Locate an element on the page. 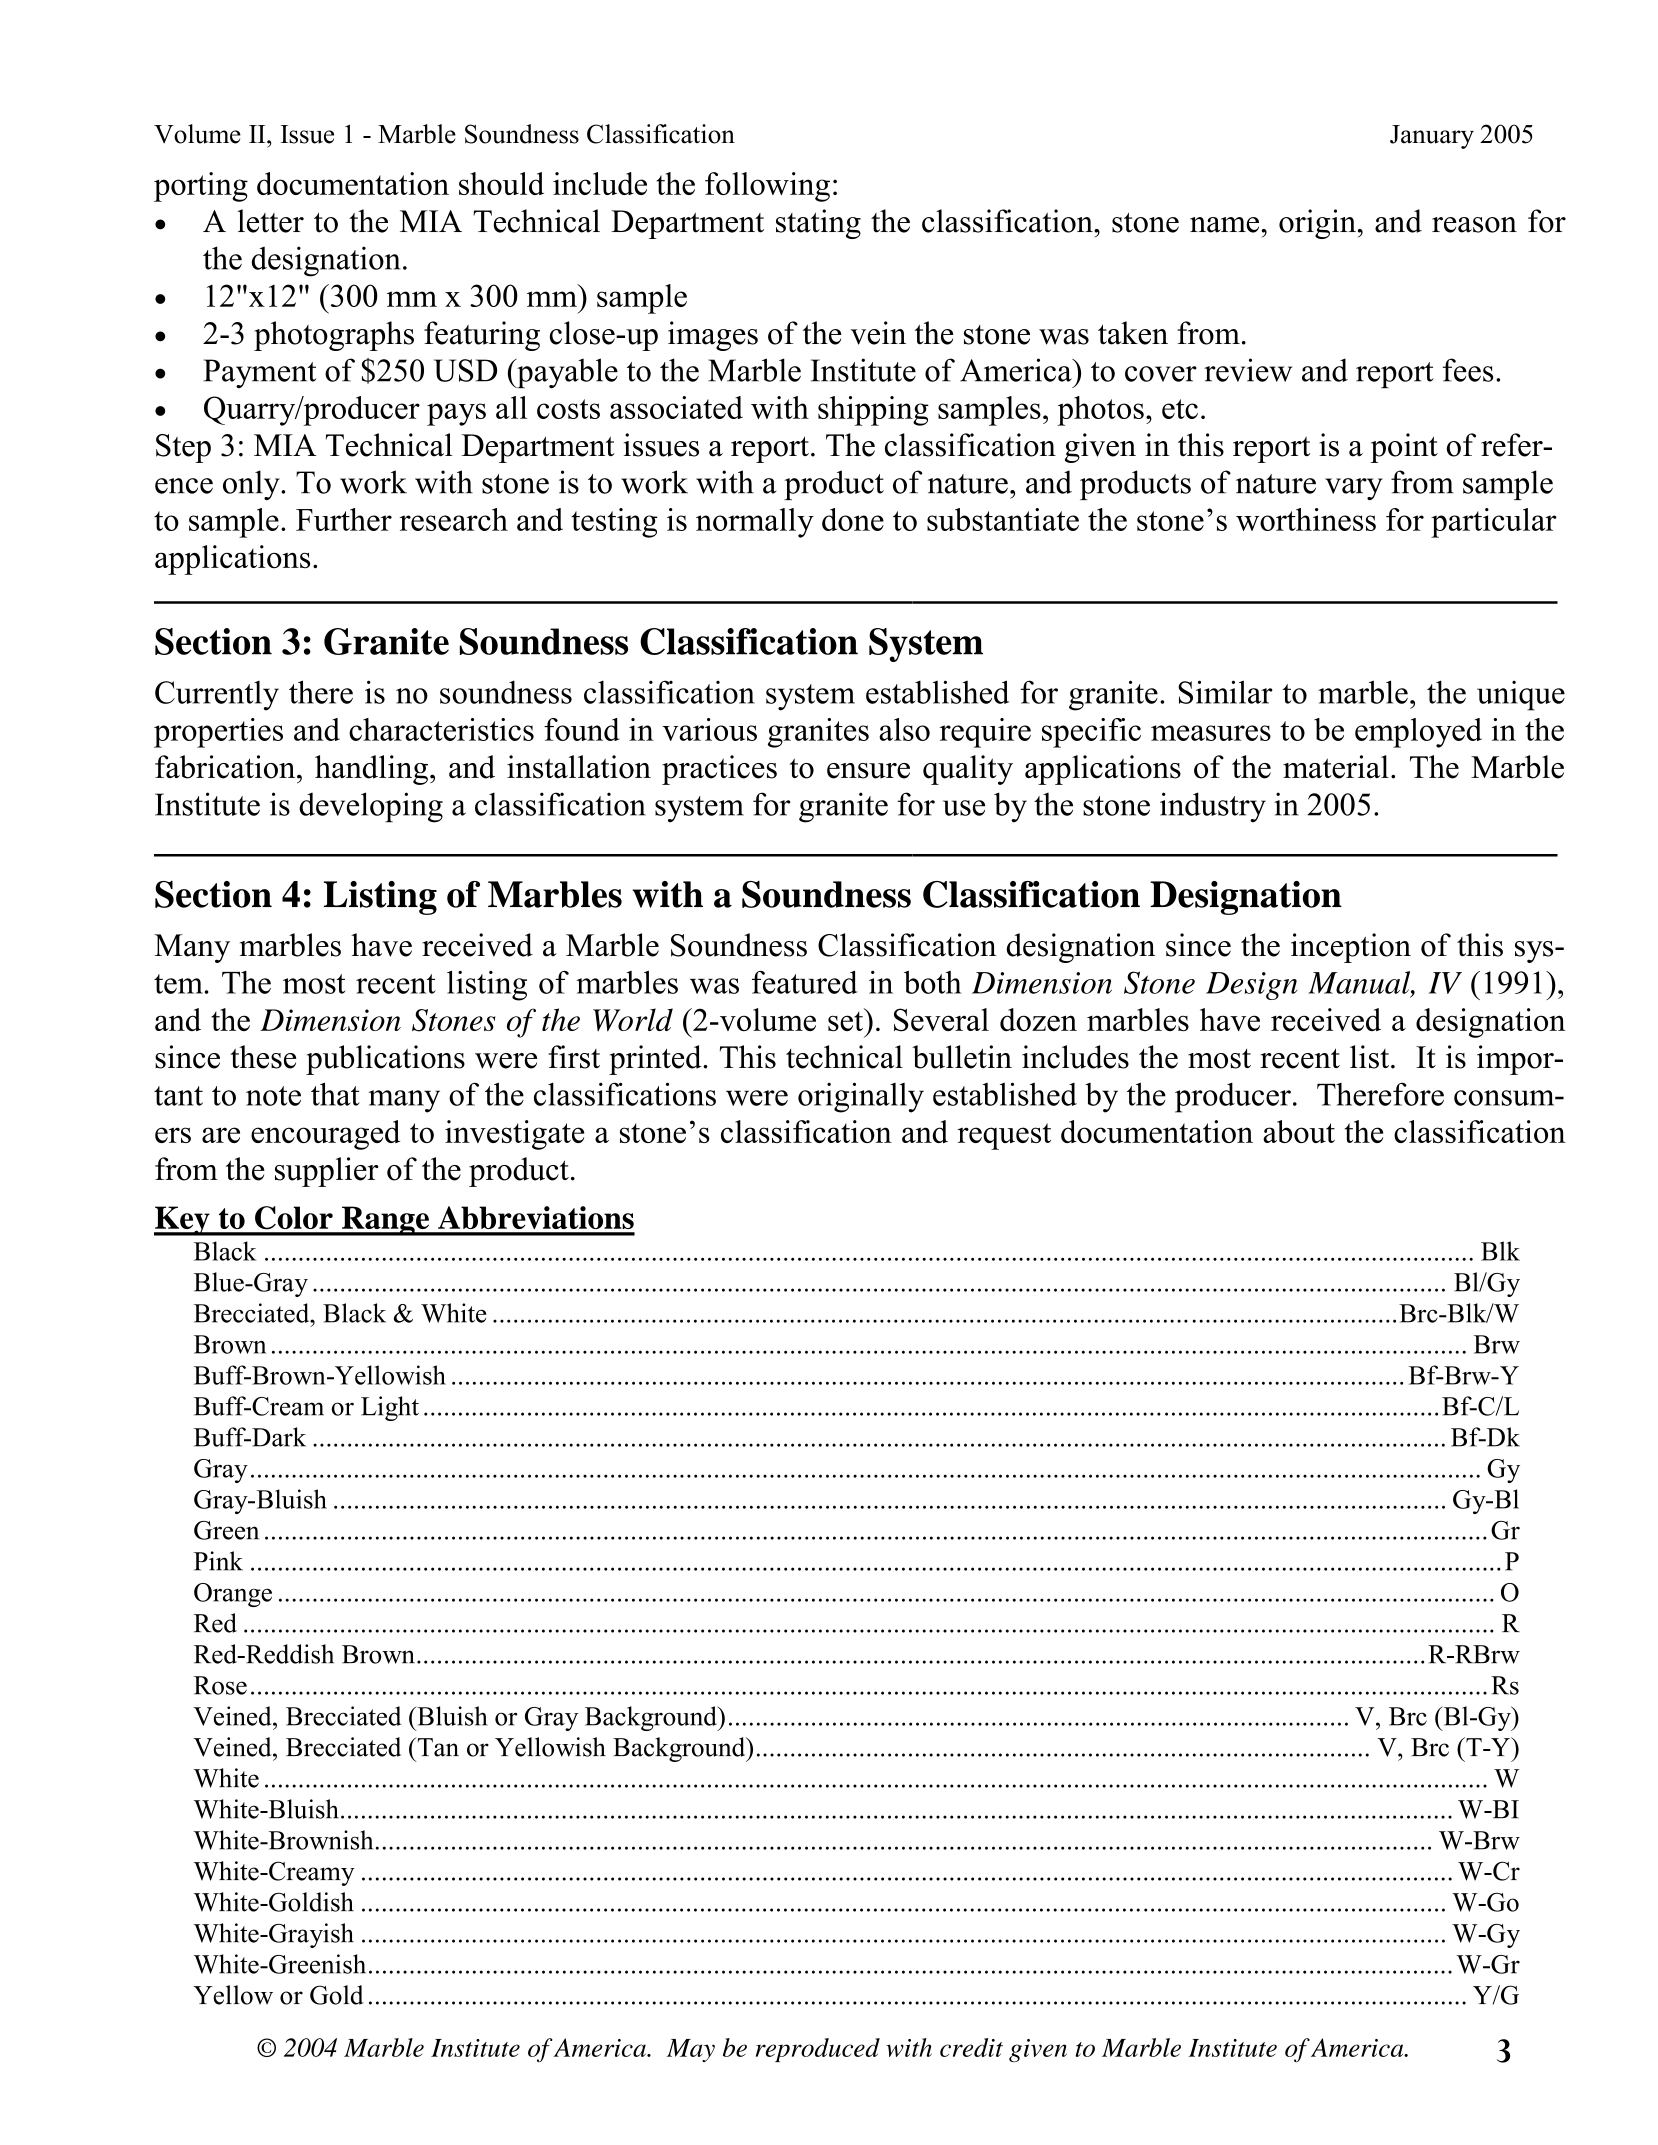 This image has height=2145, width=1658. Pink is located at coordinates (218, 1561).
